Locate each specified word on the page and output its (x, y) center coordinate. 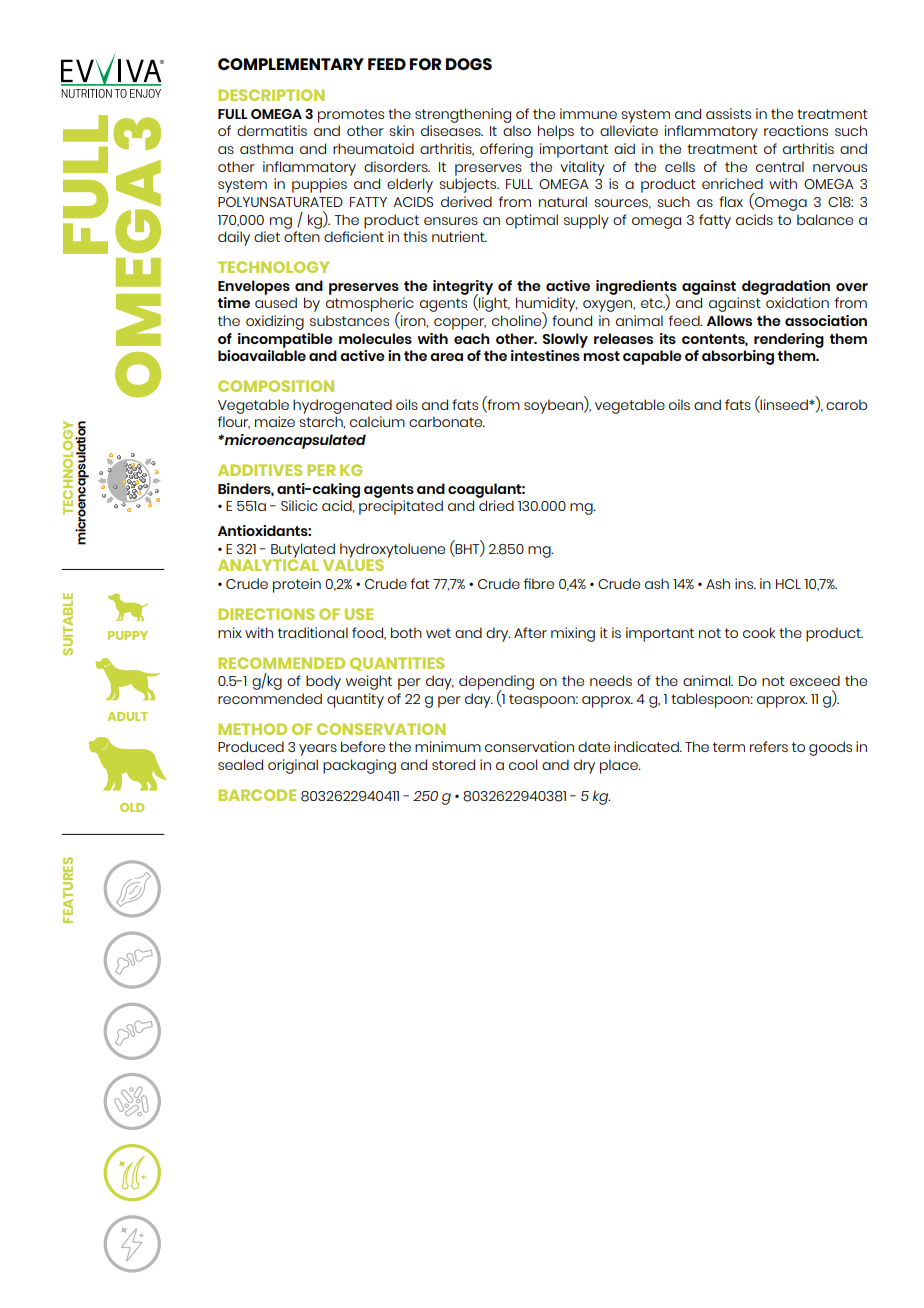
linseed (785, 404)
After (530, 632)
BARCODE (257, 795)
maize (275, 421)
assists (728, 113)
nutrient (459, 236)
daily (234, 238)
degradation (786, 287)
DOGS (469, 64)
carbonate (447, 421)
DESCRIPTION (271, 95)
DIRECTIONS (266, 614)
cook (759, 632)
